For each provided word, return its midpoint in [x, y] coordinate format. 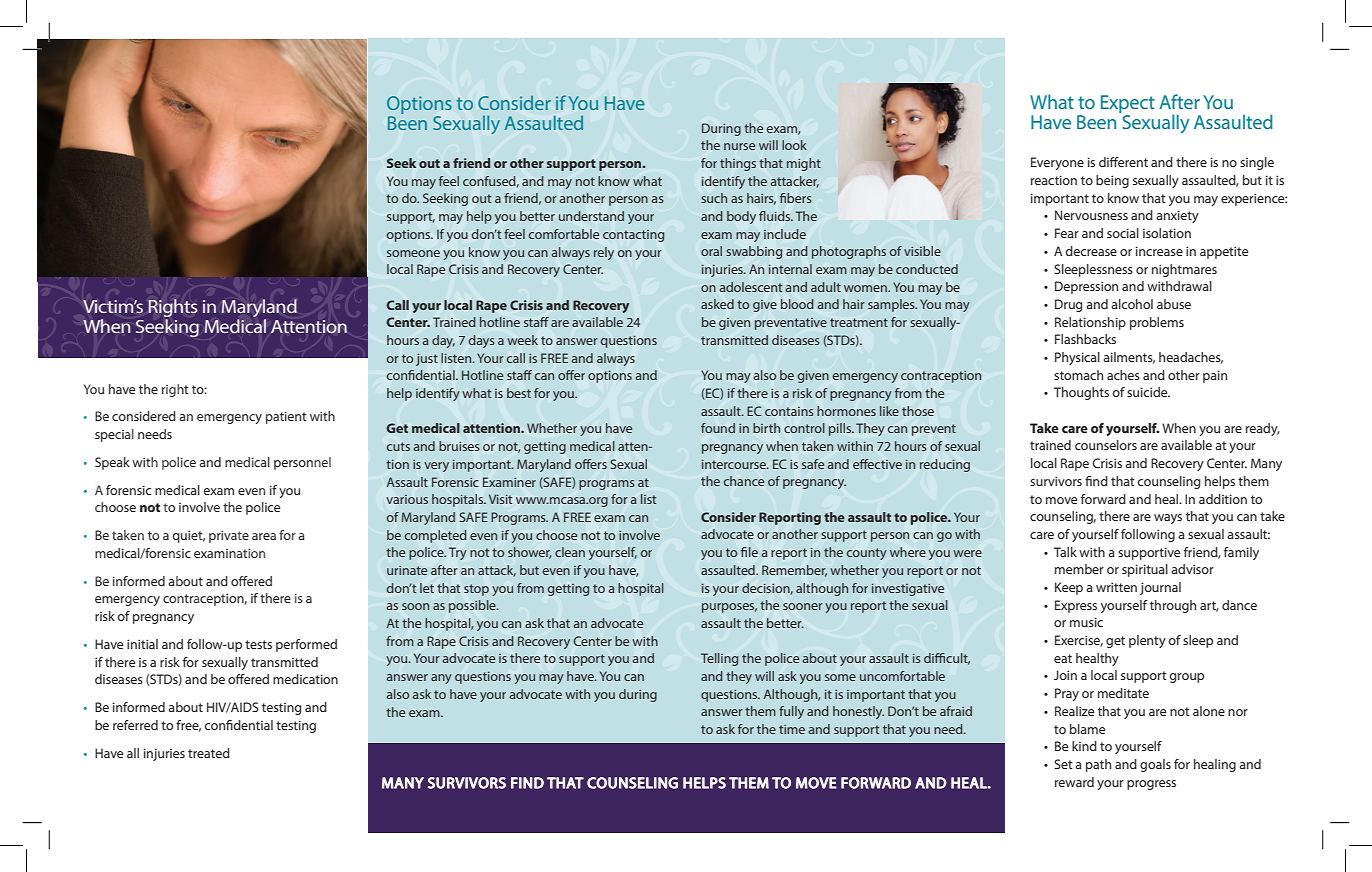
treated [209, 753]
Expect [1128, 105]
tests [258, 644]
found [718, 428]
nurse [739, 146]
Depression [1086, 287]
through [1173, 606]
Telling [719, 659]
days [482, 341]
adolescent [751, 287]
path [1098, 765]
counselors [1106, 445]
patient [286, 417]
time [792, 729]
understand [591, 216]
